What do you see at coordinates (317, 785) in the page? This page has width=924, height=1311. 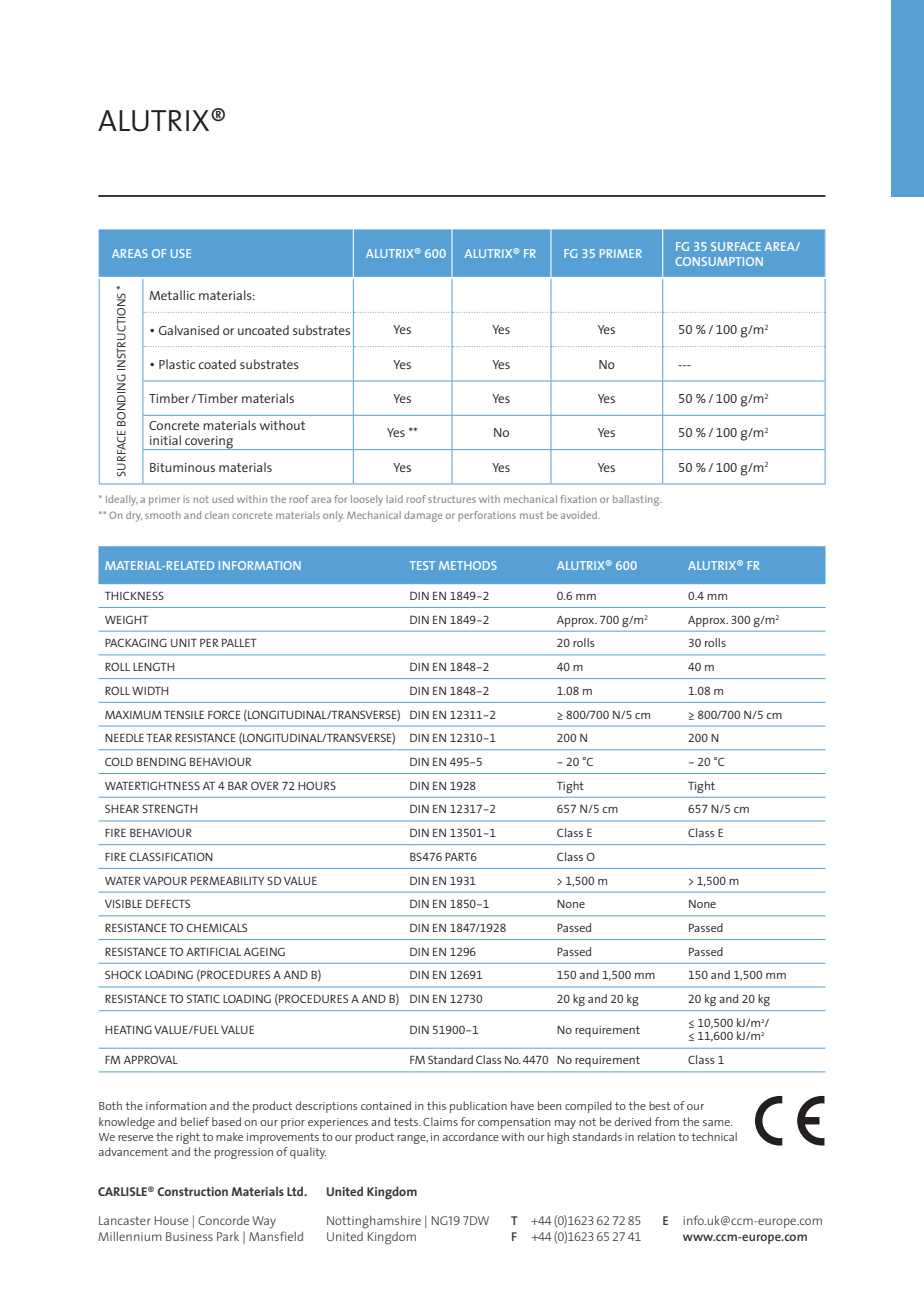 I see `HOURS` at bounding box center [317, 785].
